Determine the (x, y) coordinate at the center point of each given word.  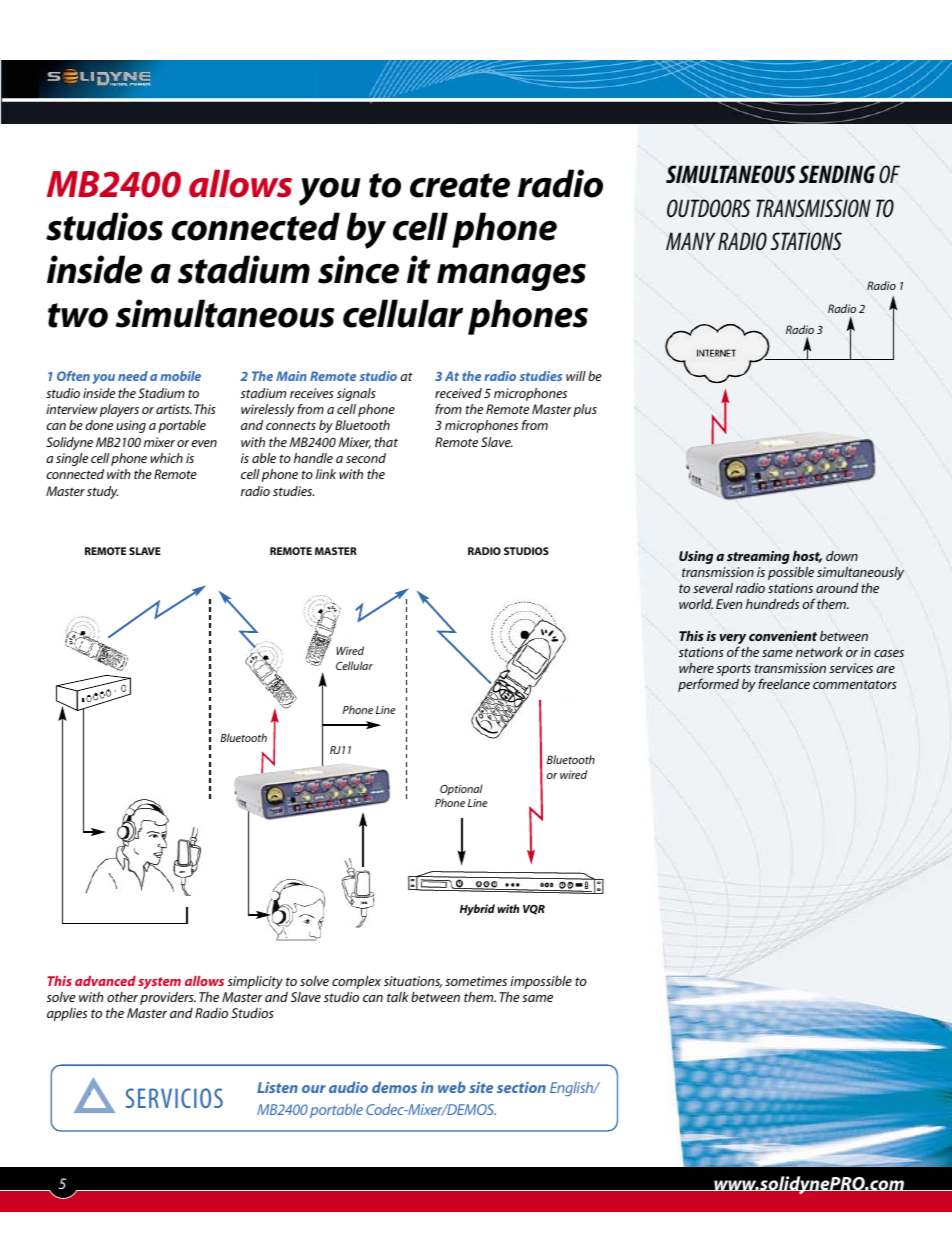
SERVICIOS (174, 1098)
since (358, 269)
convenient (783, 636)
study (102, 492)
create (460, 185)
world (696, 603)
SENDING (837, 174)
